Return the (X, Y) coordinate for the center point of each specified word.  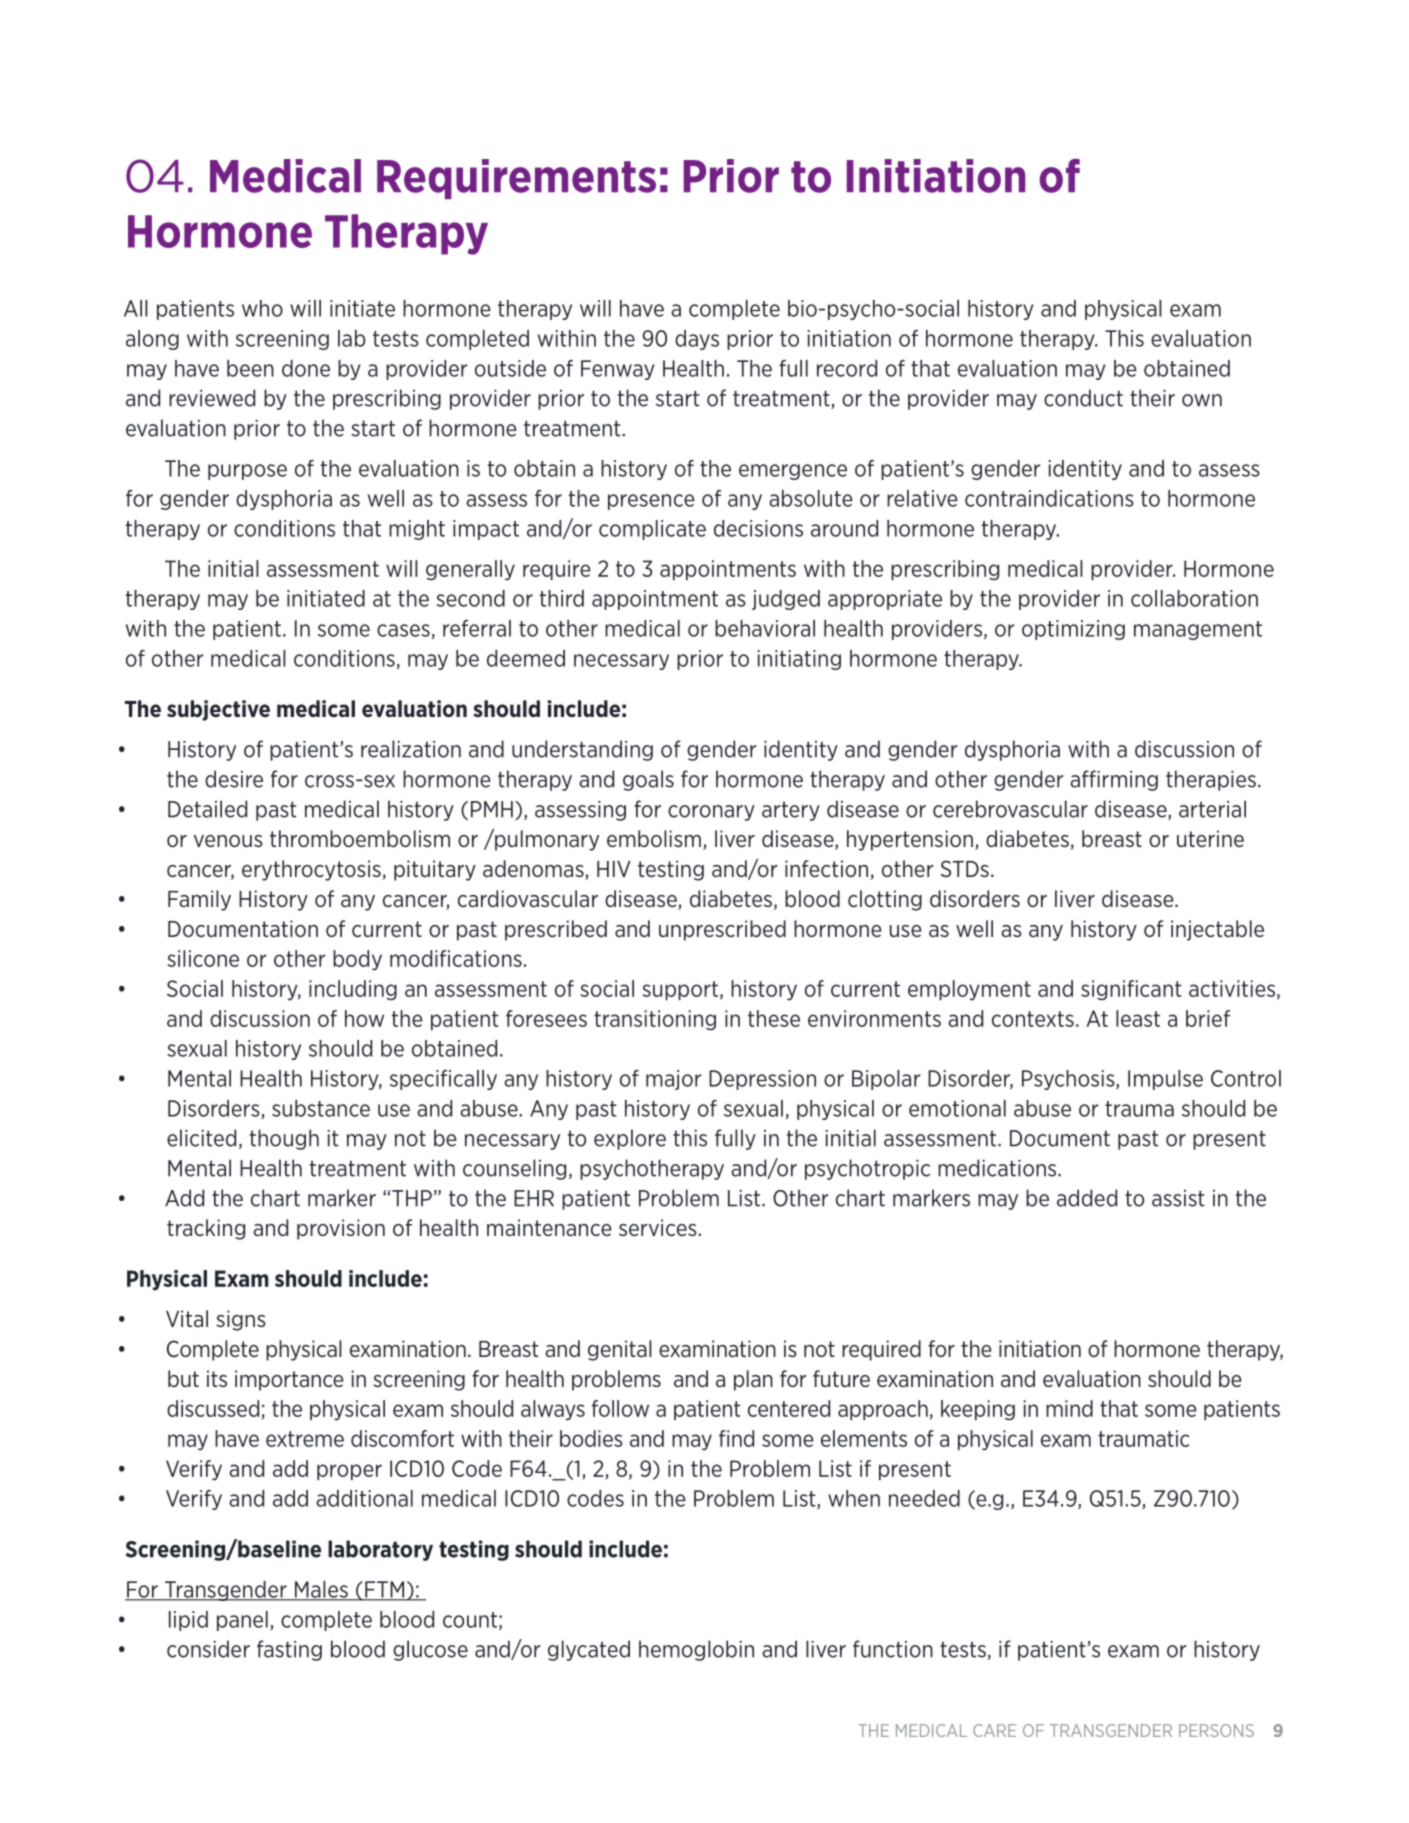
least (1138, 1018)
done (306, 368)
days (697, 340)
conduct (1083, 398)
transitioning (655, 1020)
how (364, 1018)
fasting (289, 1650)
